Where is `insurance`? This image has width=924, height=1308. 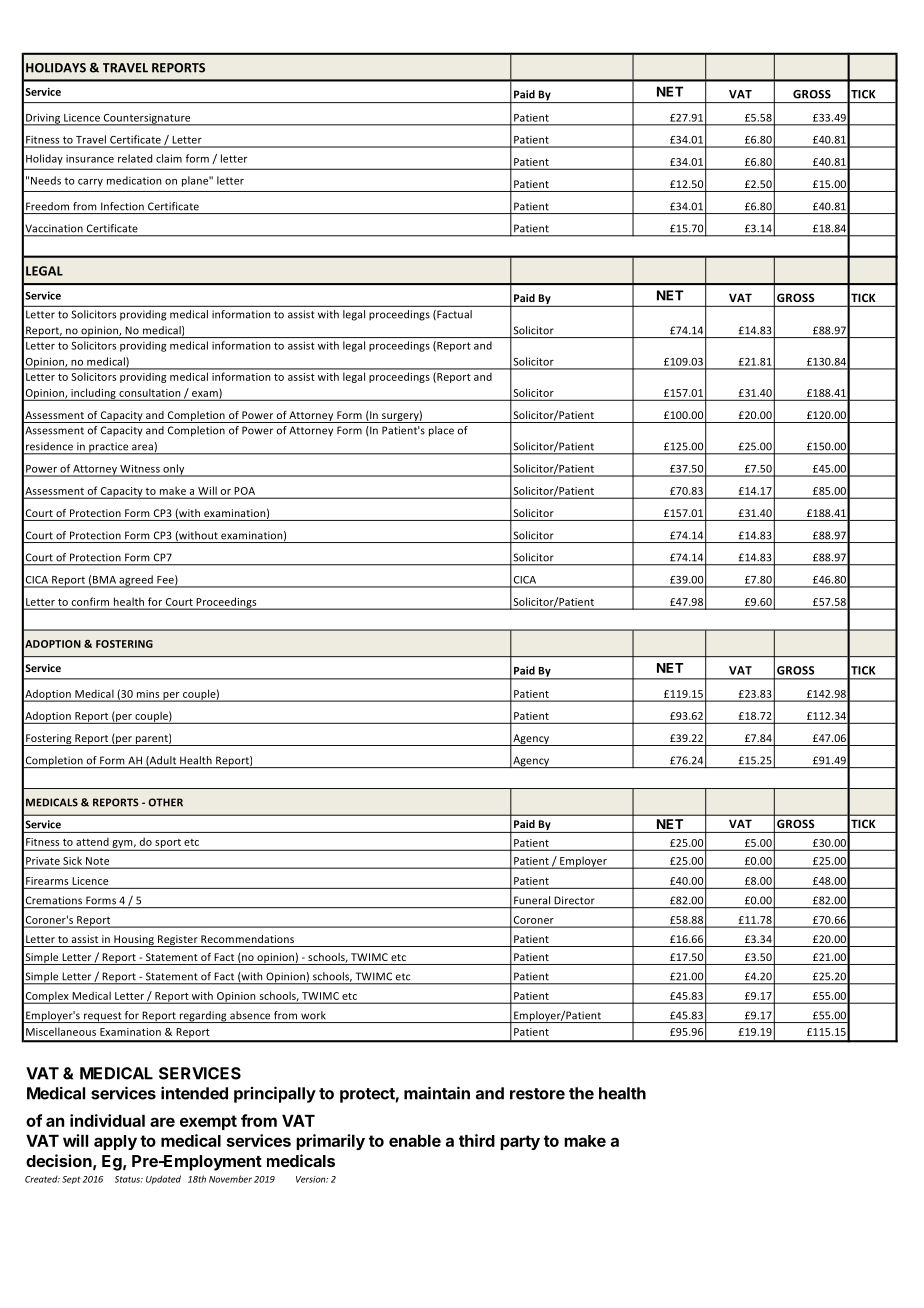
insurance is located at coordinates (90, 159).
